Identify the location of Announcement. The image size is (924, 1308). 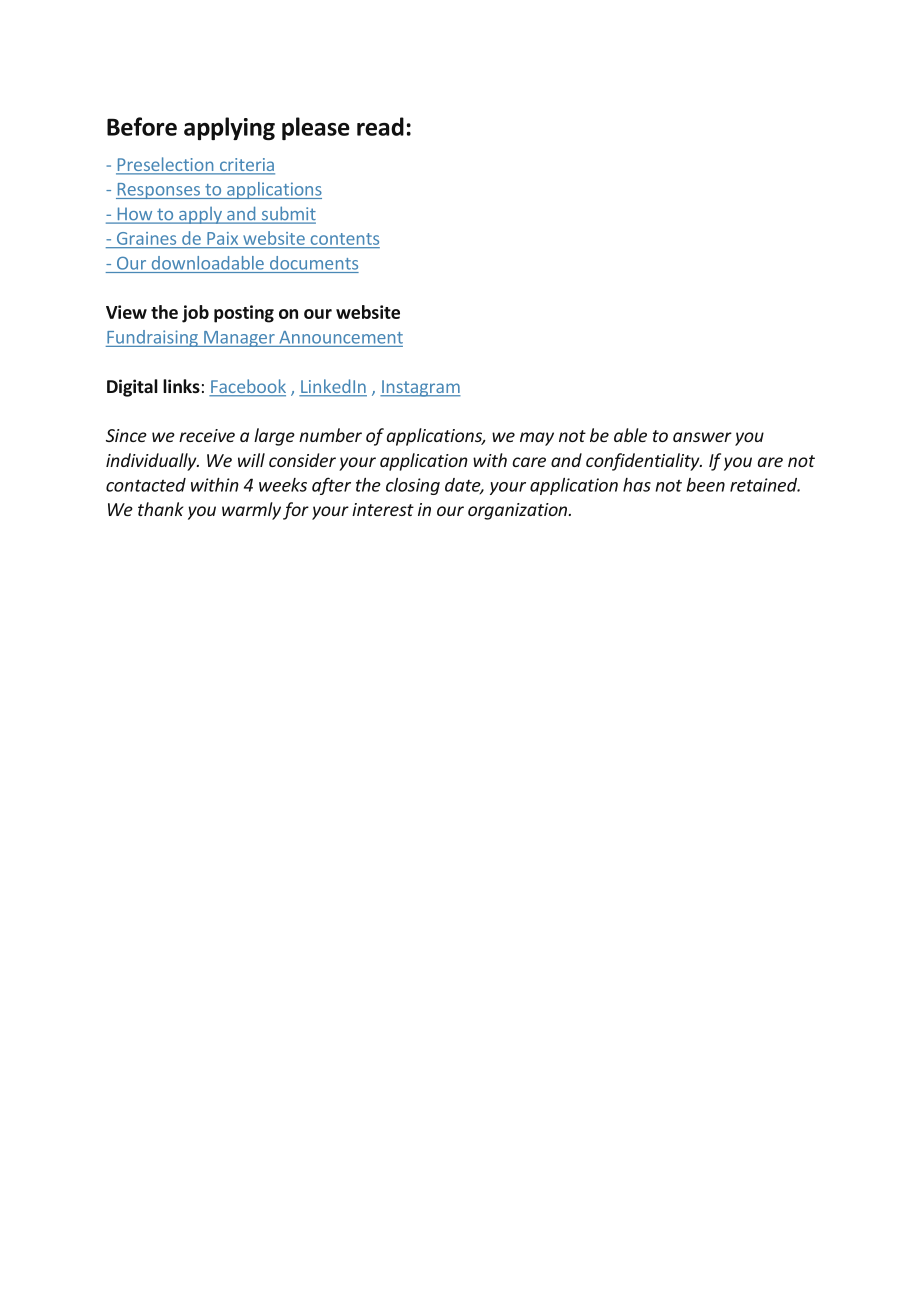
(341, 337).
